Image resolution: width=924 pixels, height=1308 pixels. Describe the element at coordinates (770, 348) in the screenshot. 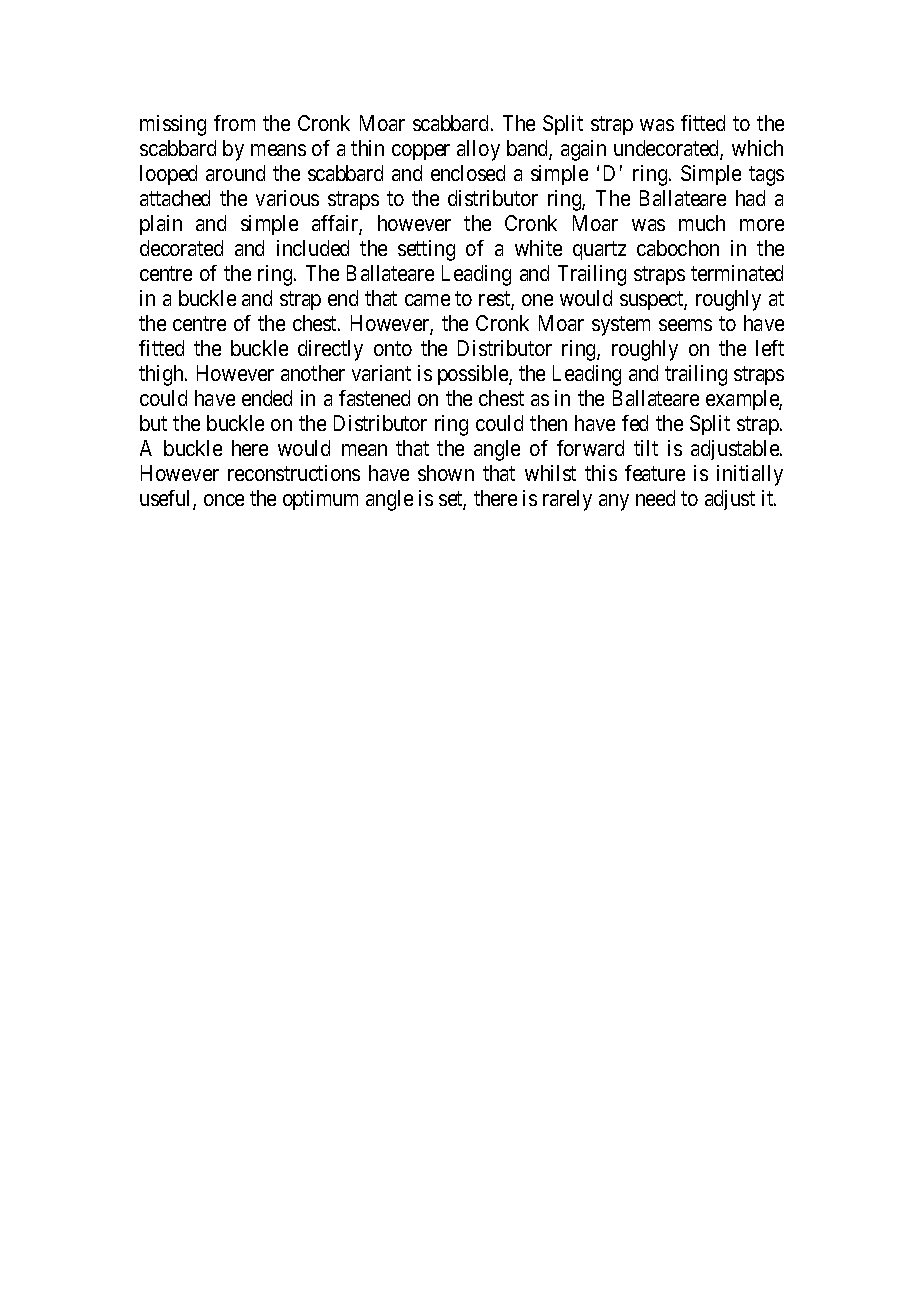

I see `left` at that location.
